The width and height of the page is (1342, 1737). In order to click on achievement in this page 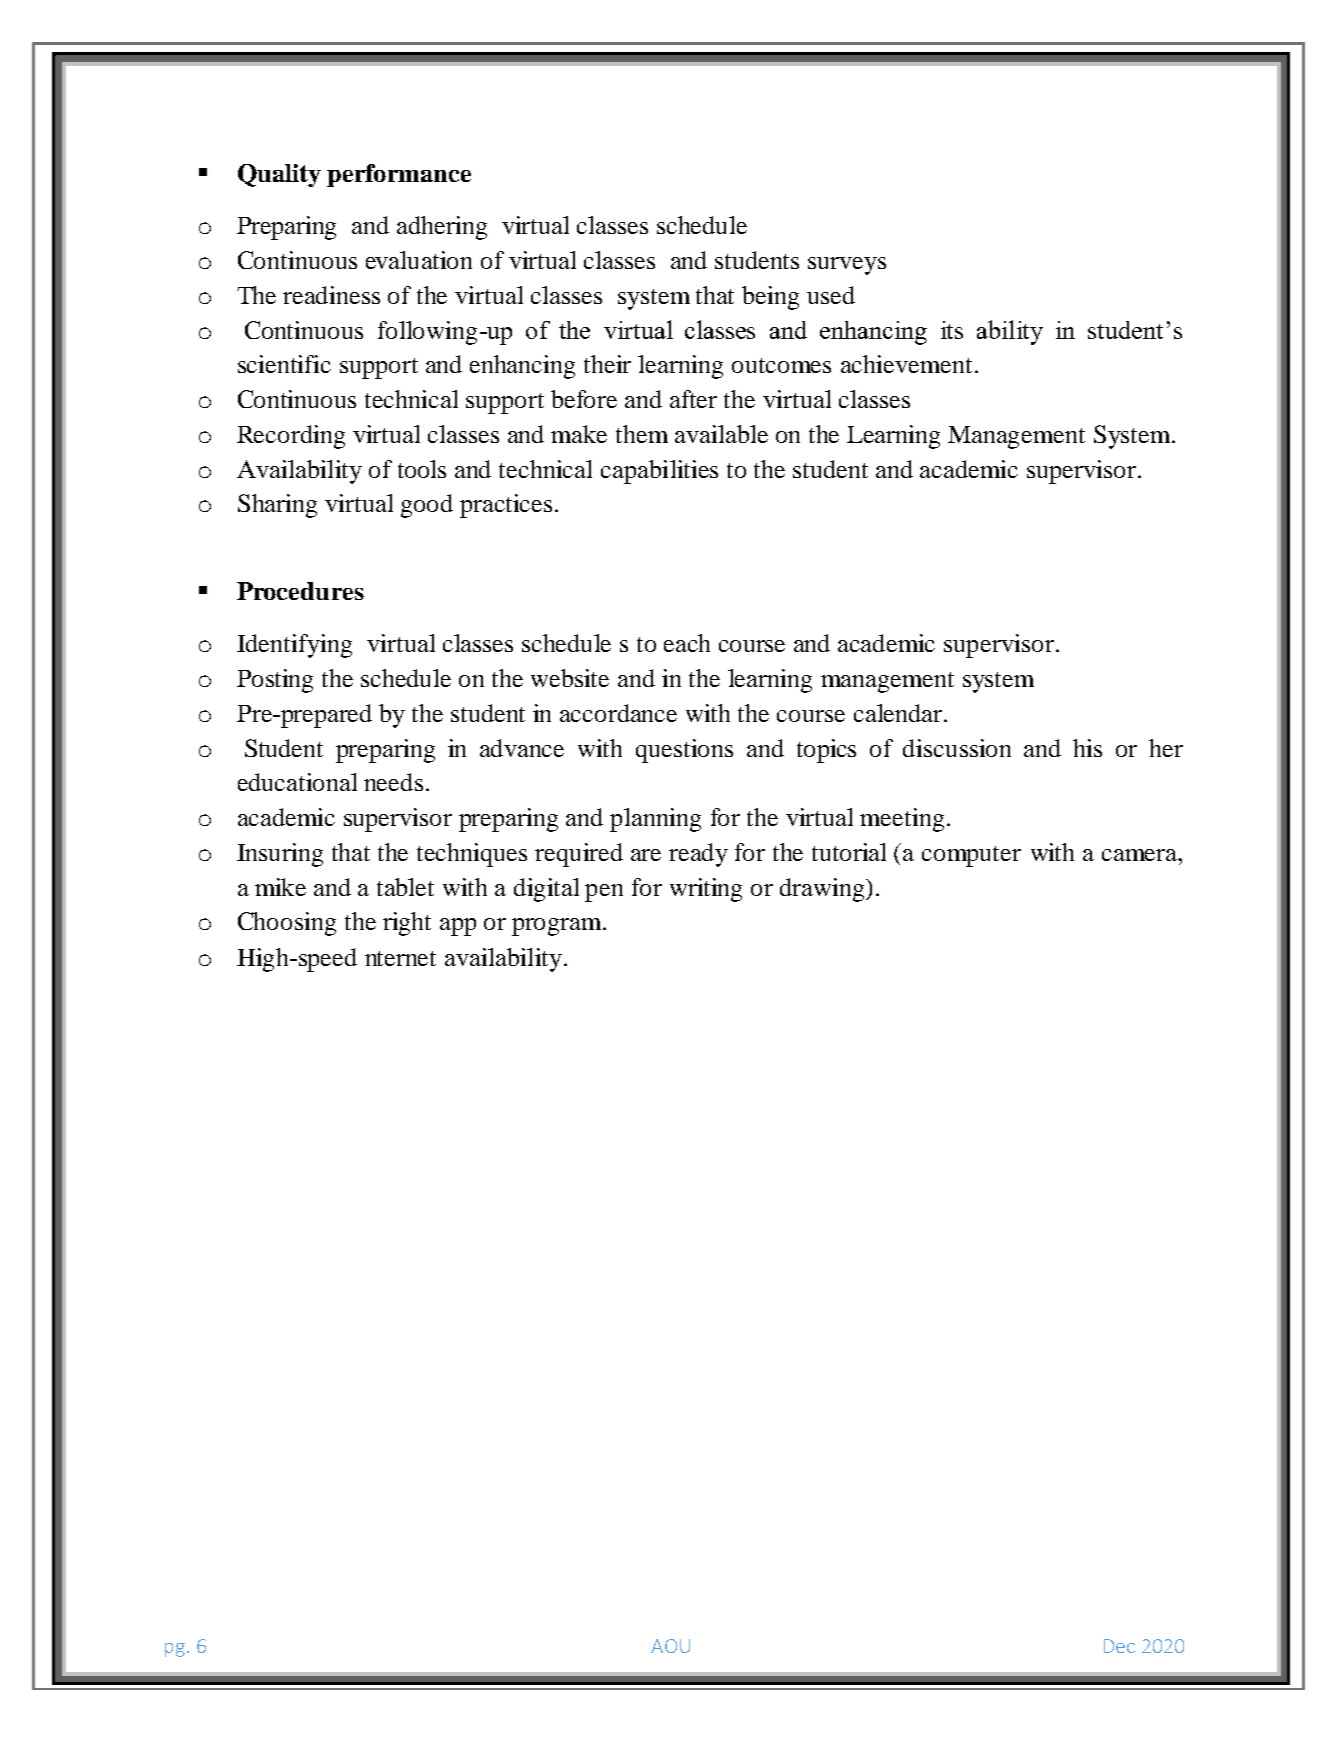, I will do `click(906, 364)`.
